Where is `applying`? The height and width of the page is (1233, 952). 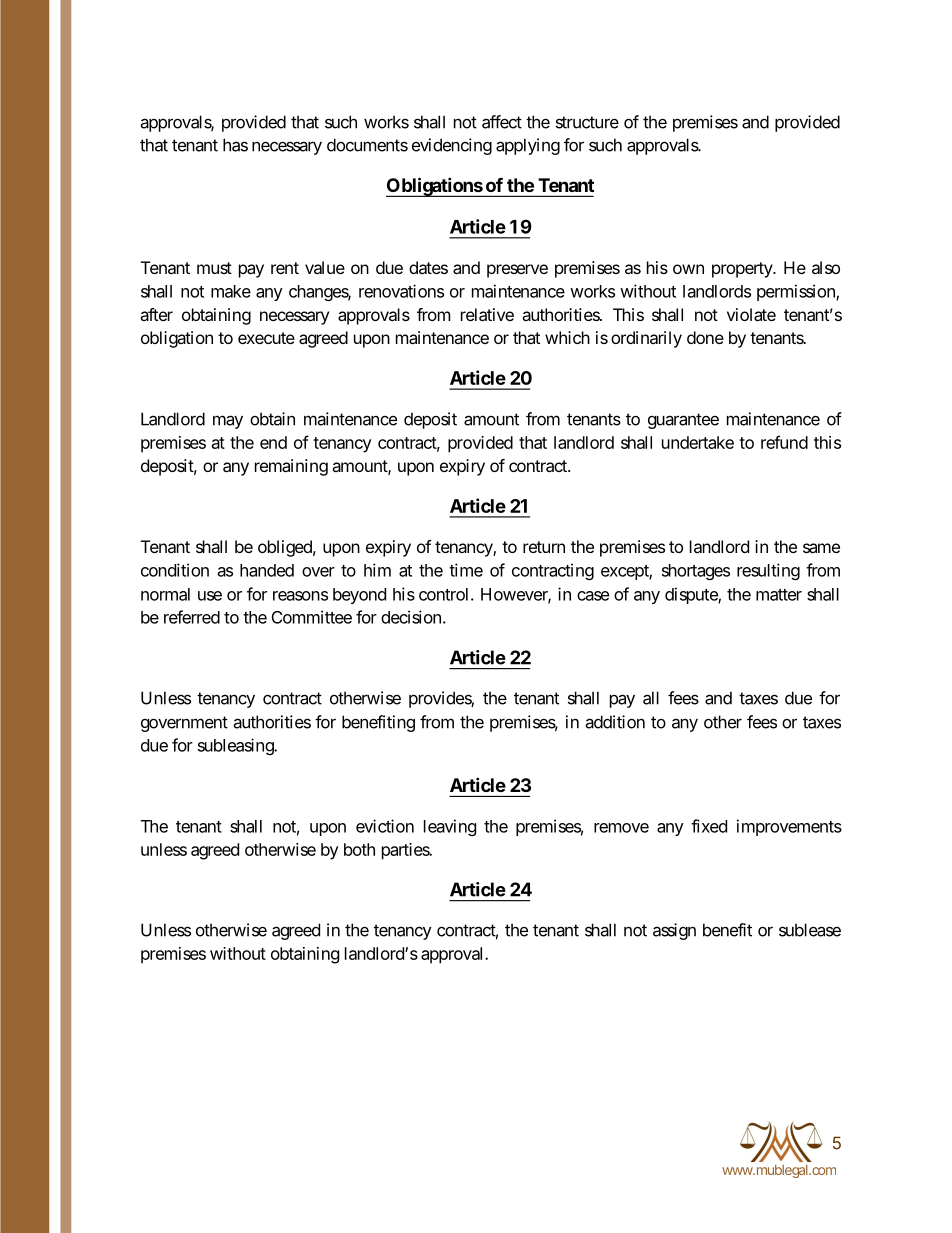
applying is located at coordinates (528, 146).
